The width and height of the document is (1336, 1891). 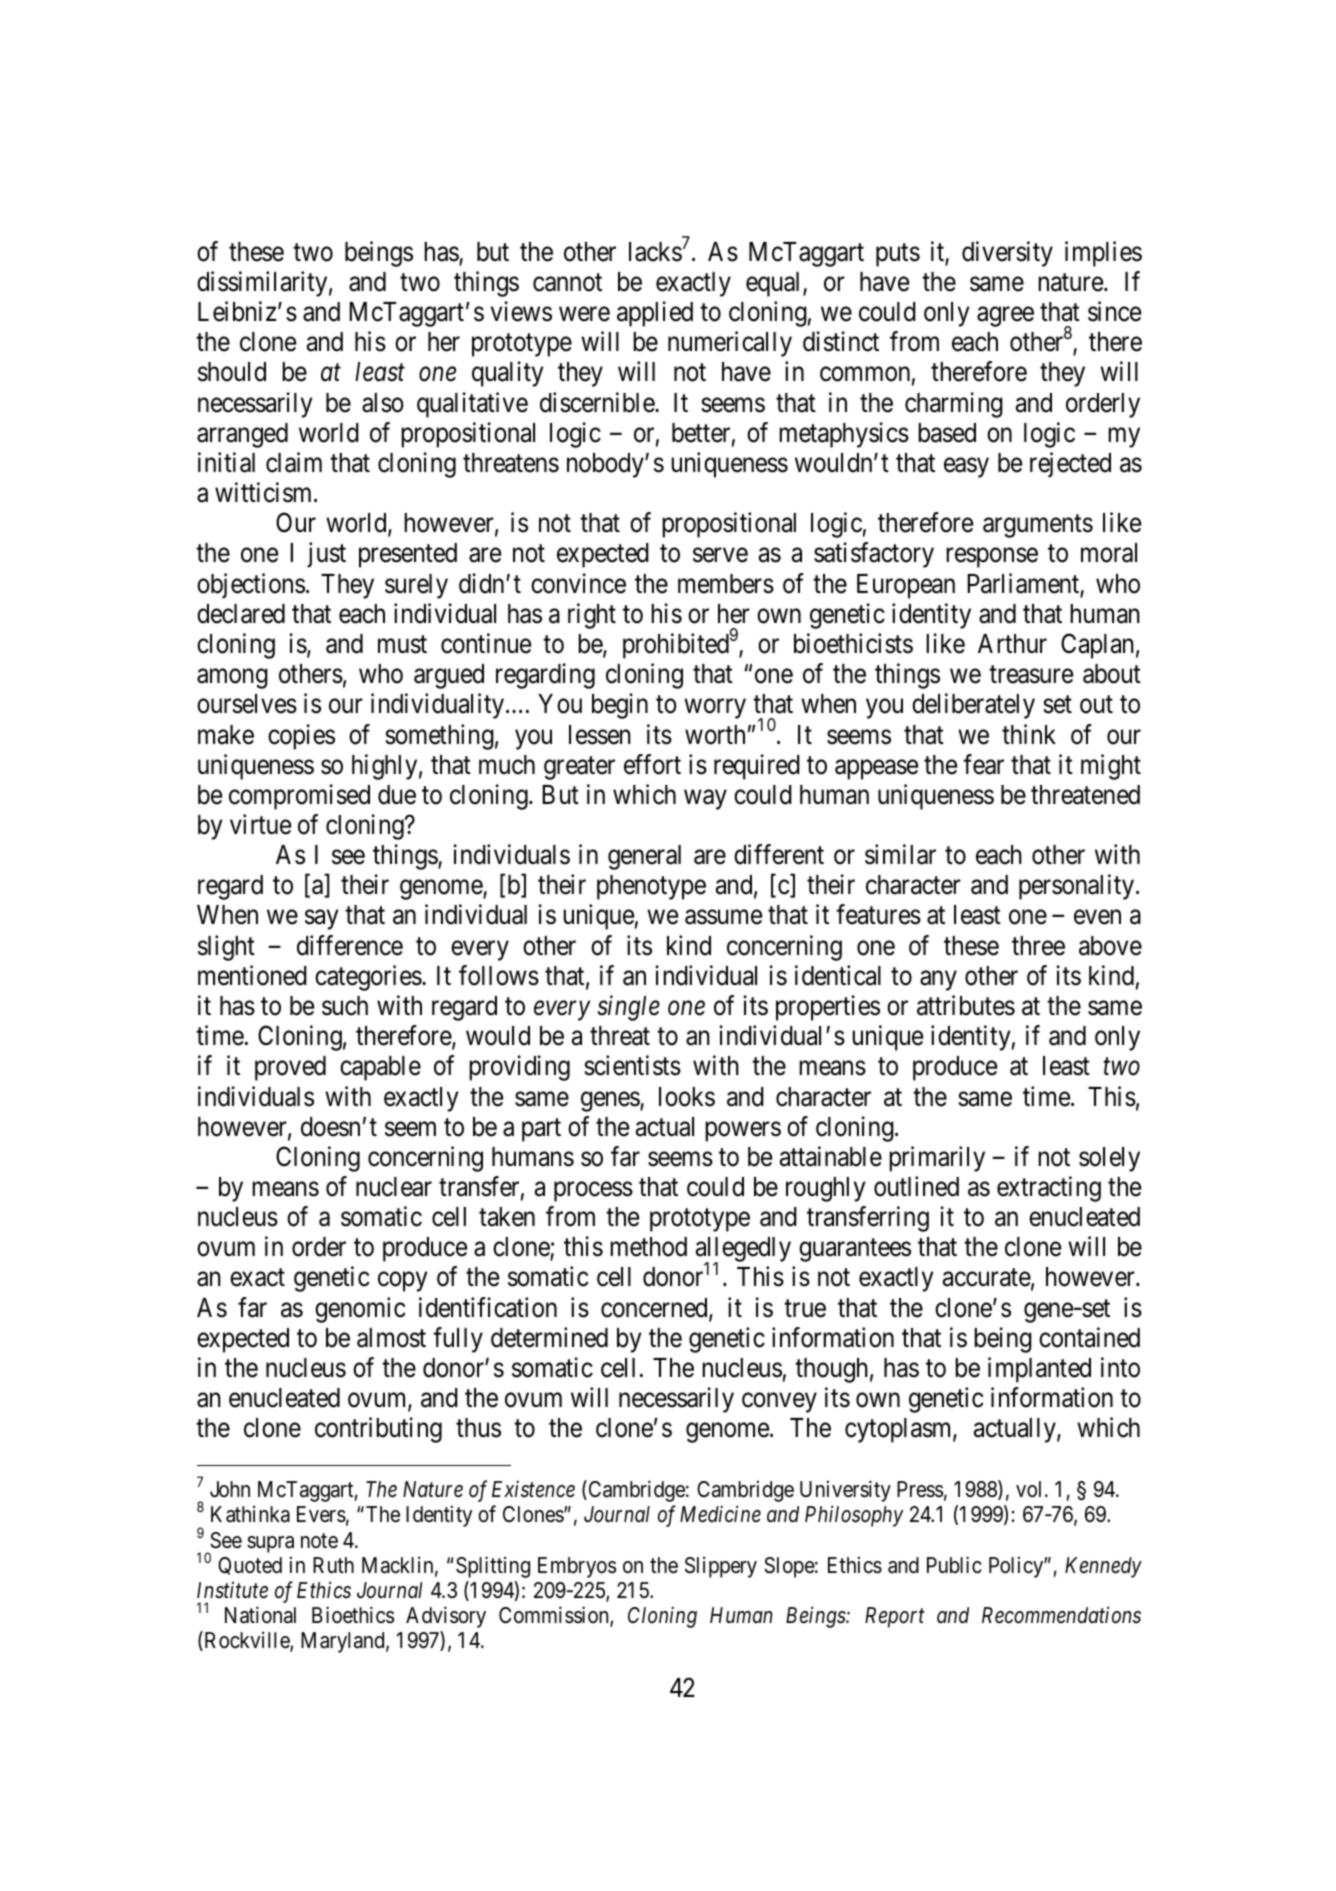 I want to click on genomic, so click(x=360, y=1310).
